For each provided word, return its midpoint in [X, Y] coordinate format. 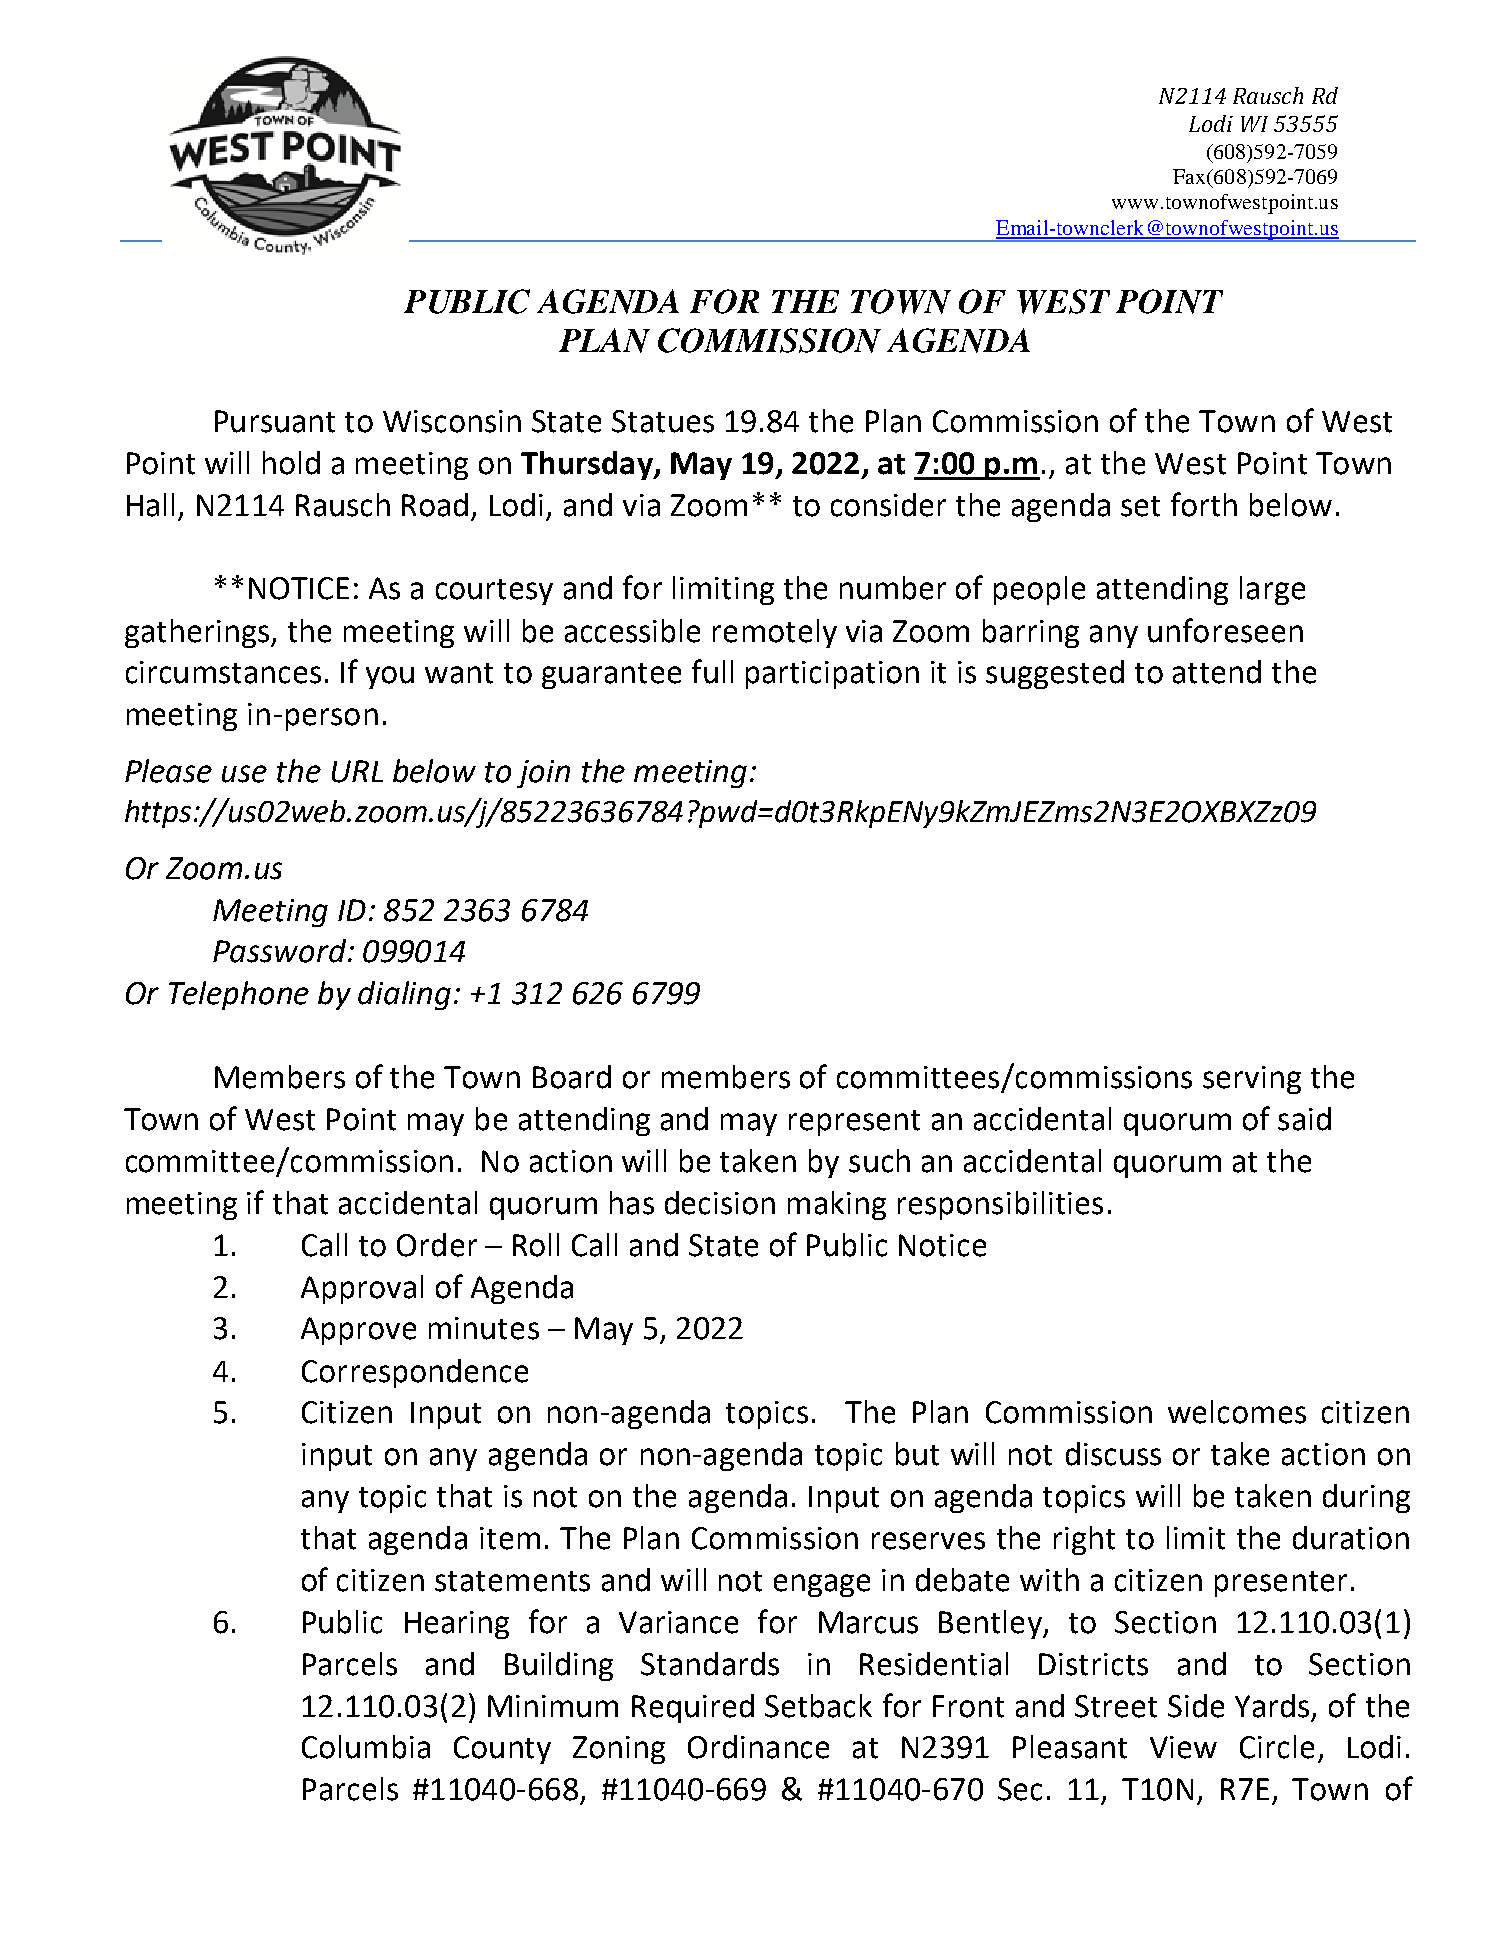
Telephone [239, 995]
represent [854, 1123]
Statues [663, 421]
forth [1204, 504]
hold [291, 463]
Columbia [366, 1747]
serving [1252, 1080]
